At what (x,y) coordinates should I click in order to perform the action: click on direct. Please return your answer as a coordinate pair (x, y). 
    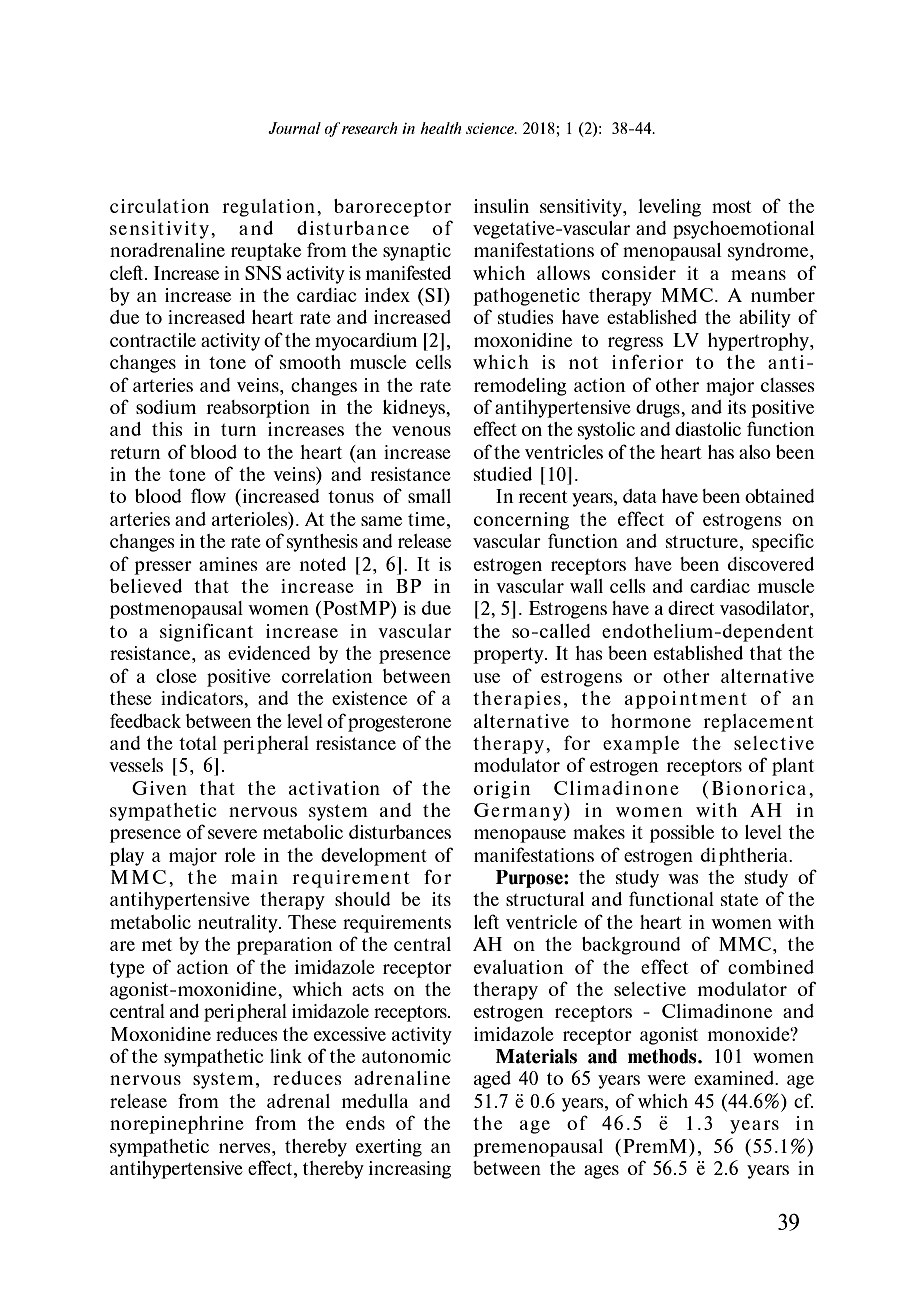
    Looking at the image, I should click on (691, 608).
